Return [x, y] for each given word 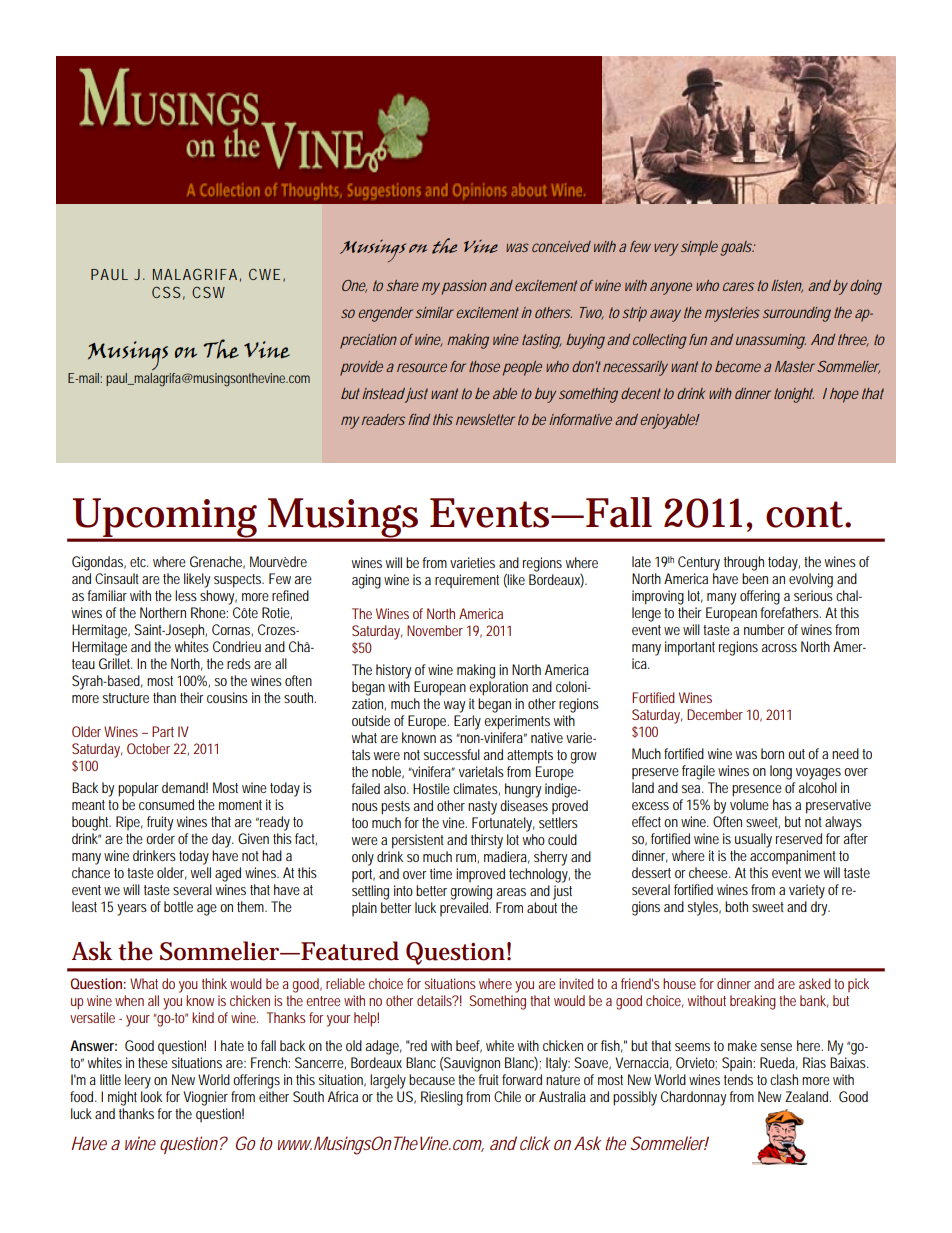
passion [464, 287]
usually [753, 840]
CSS [166, 292]
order [160, 838]
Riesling [442, 1098]
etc [139, 562]
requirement [467, 581]
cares [738, 286]
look [151, 1096]
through [744, 563]
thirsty [487, 841]
